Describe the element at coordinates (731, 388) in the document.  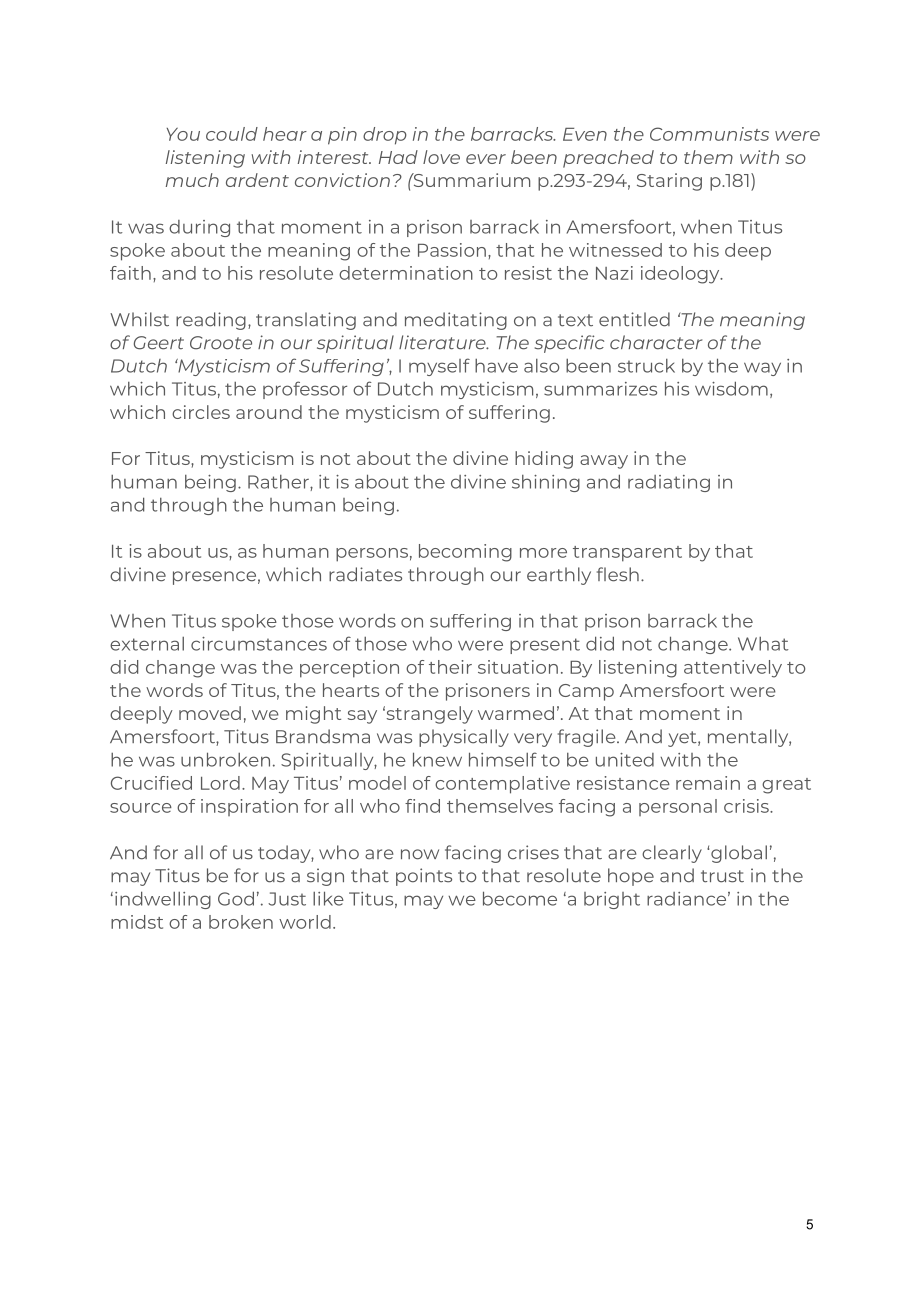
I see `wisdom` at that location.
